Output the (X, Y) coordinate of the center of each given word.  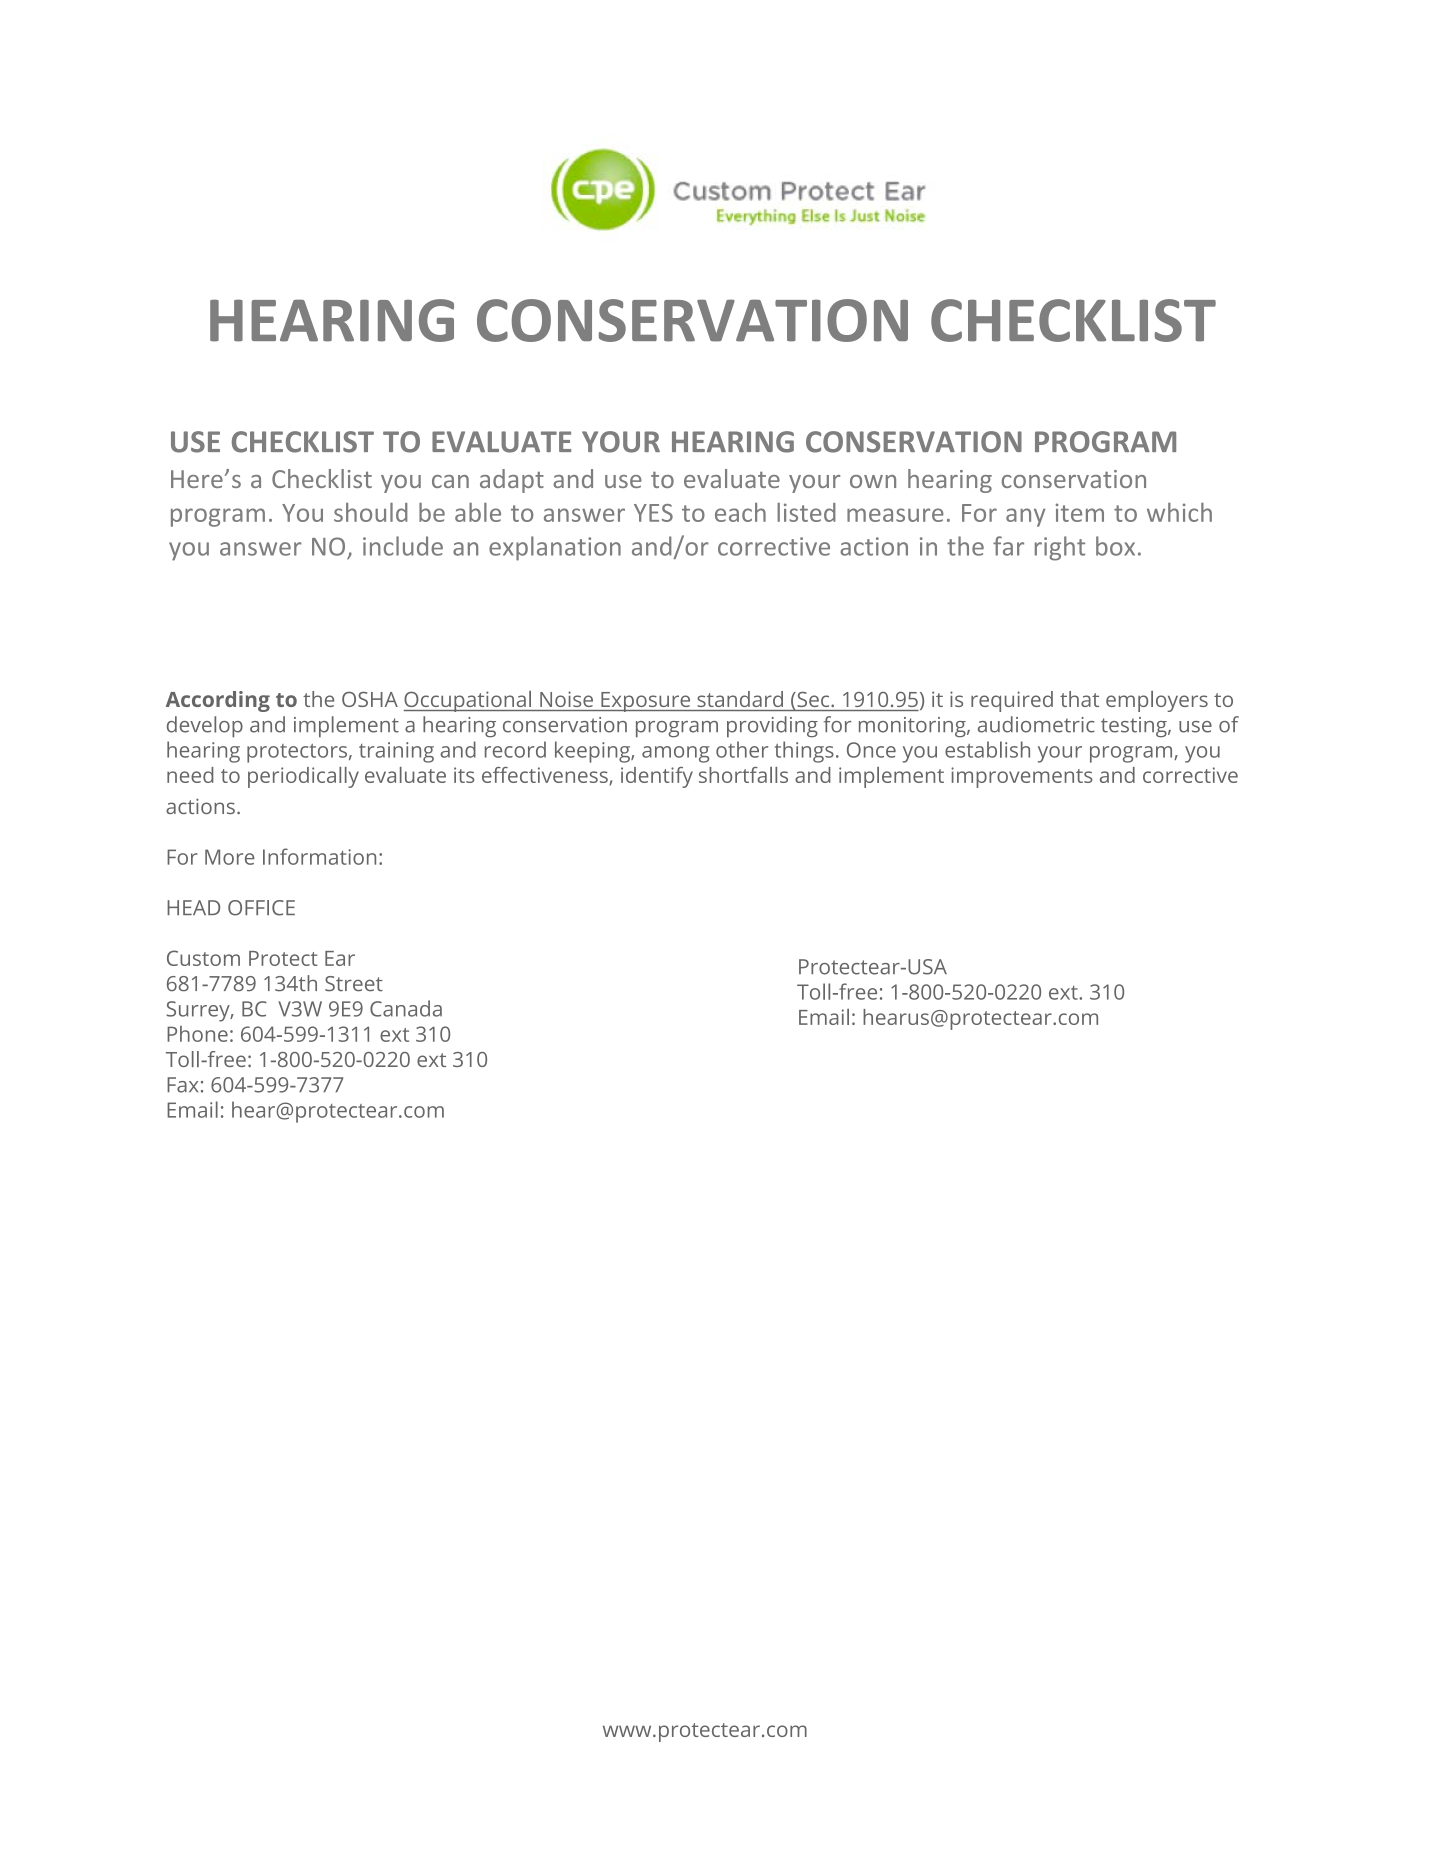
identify (657, 777)
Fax (182, 1085)
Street (354, 984)
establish (987, 749)
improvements (1021, 777)
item (1080, 512)
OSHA (370, 699)
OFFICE (261, 908)
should (371, 512)
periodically (303, 777)
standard (740, 699)
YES (653, 513)
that (1079, 699)
